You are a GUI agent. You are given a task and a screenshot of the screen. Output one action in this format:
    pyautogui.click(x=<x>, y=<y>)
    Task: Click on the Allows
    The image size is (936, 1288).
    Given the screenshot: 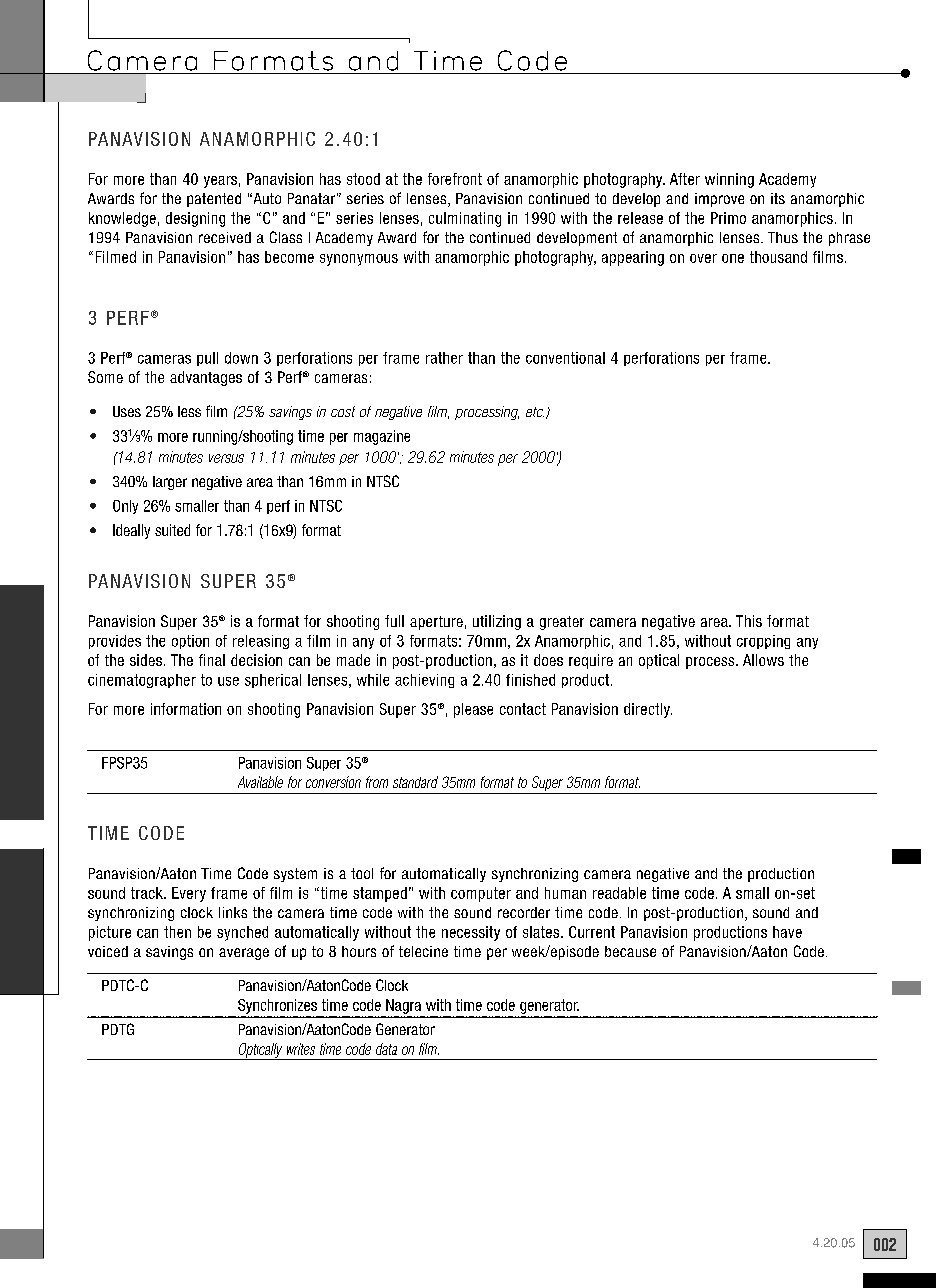 What is the action you would take?
    pyautogui.click(x=763, y=660)
